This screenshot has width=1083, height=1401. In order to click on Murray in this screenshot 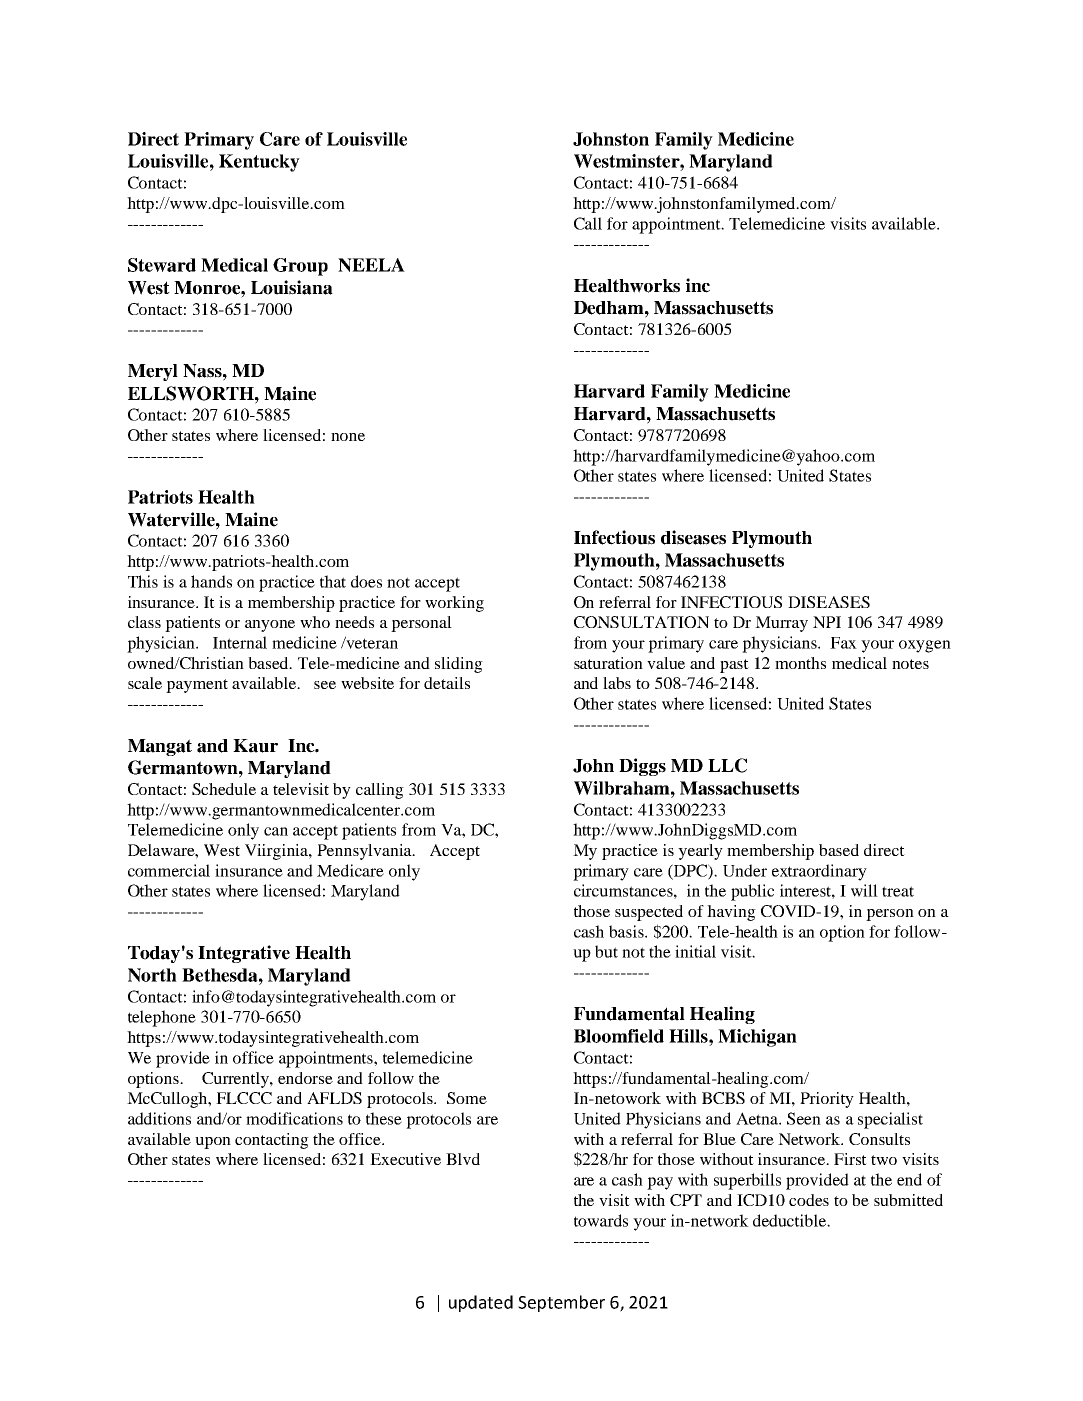, I will do `click(781, 624)`.
